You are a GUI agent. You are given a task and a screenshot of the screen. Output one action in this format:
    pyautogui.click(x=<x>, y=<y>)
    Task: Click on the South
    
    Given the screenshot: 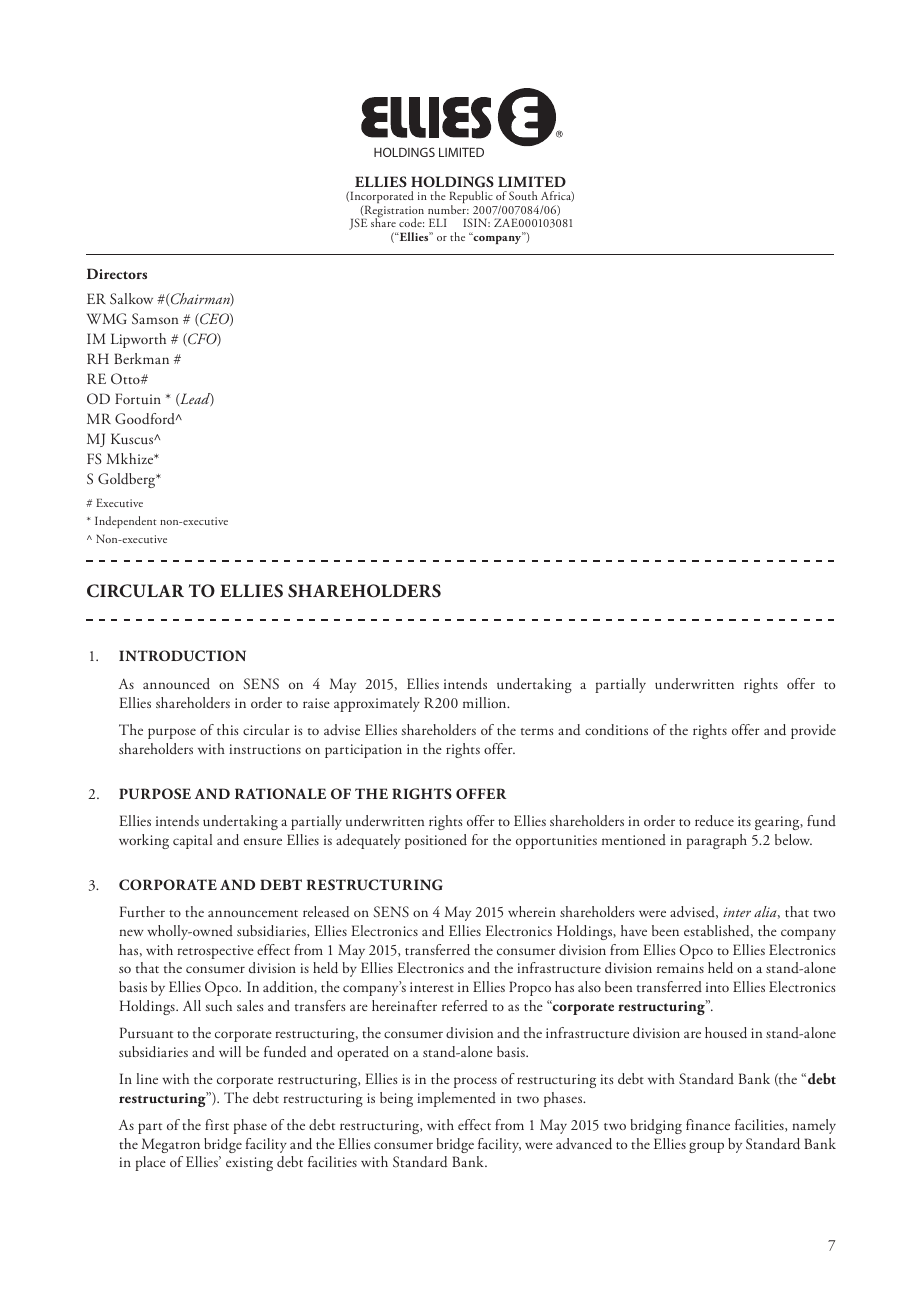 What is the action you would take?
    pyautogui.click(x=523, y=195)
